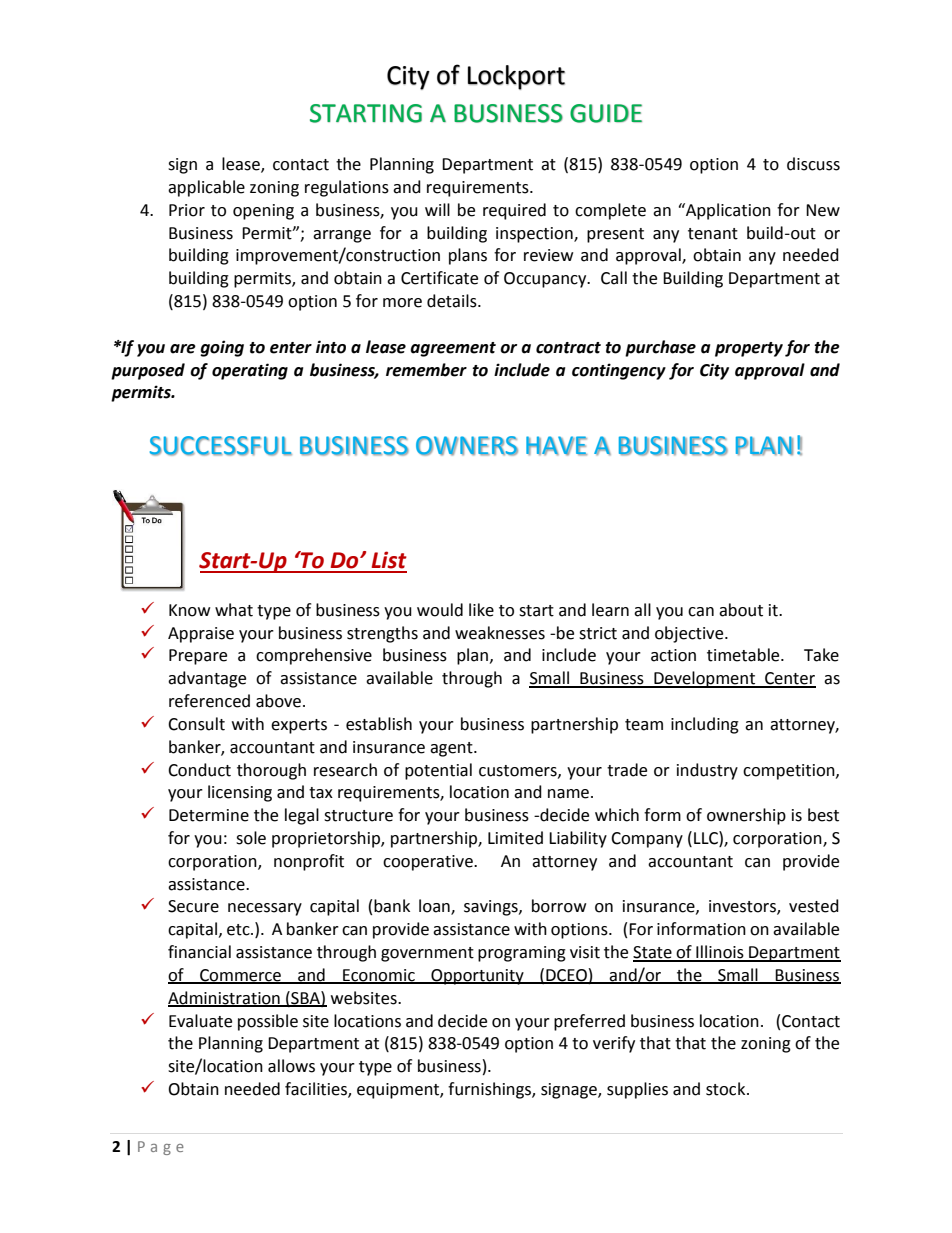 This screenshot has width=952, height=1233. I want to click on Evaluate, so click(200, 1021).
